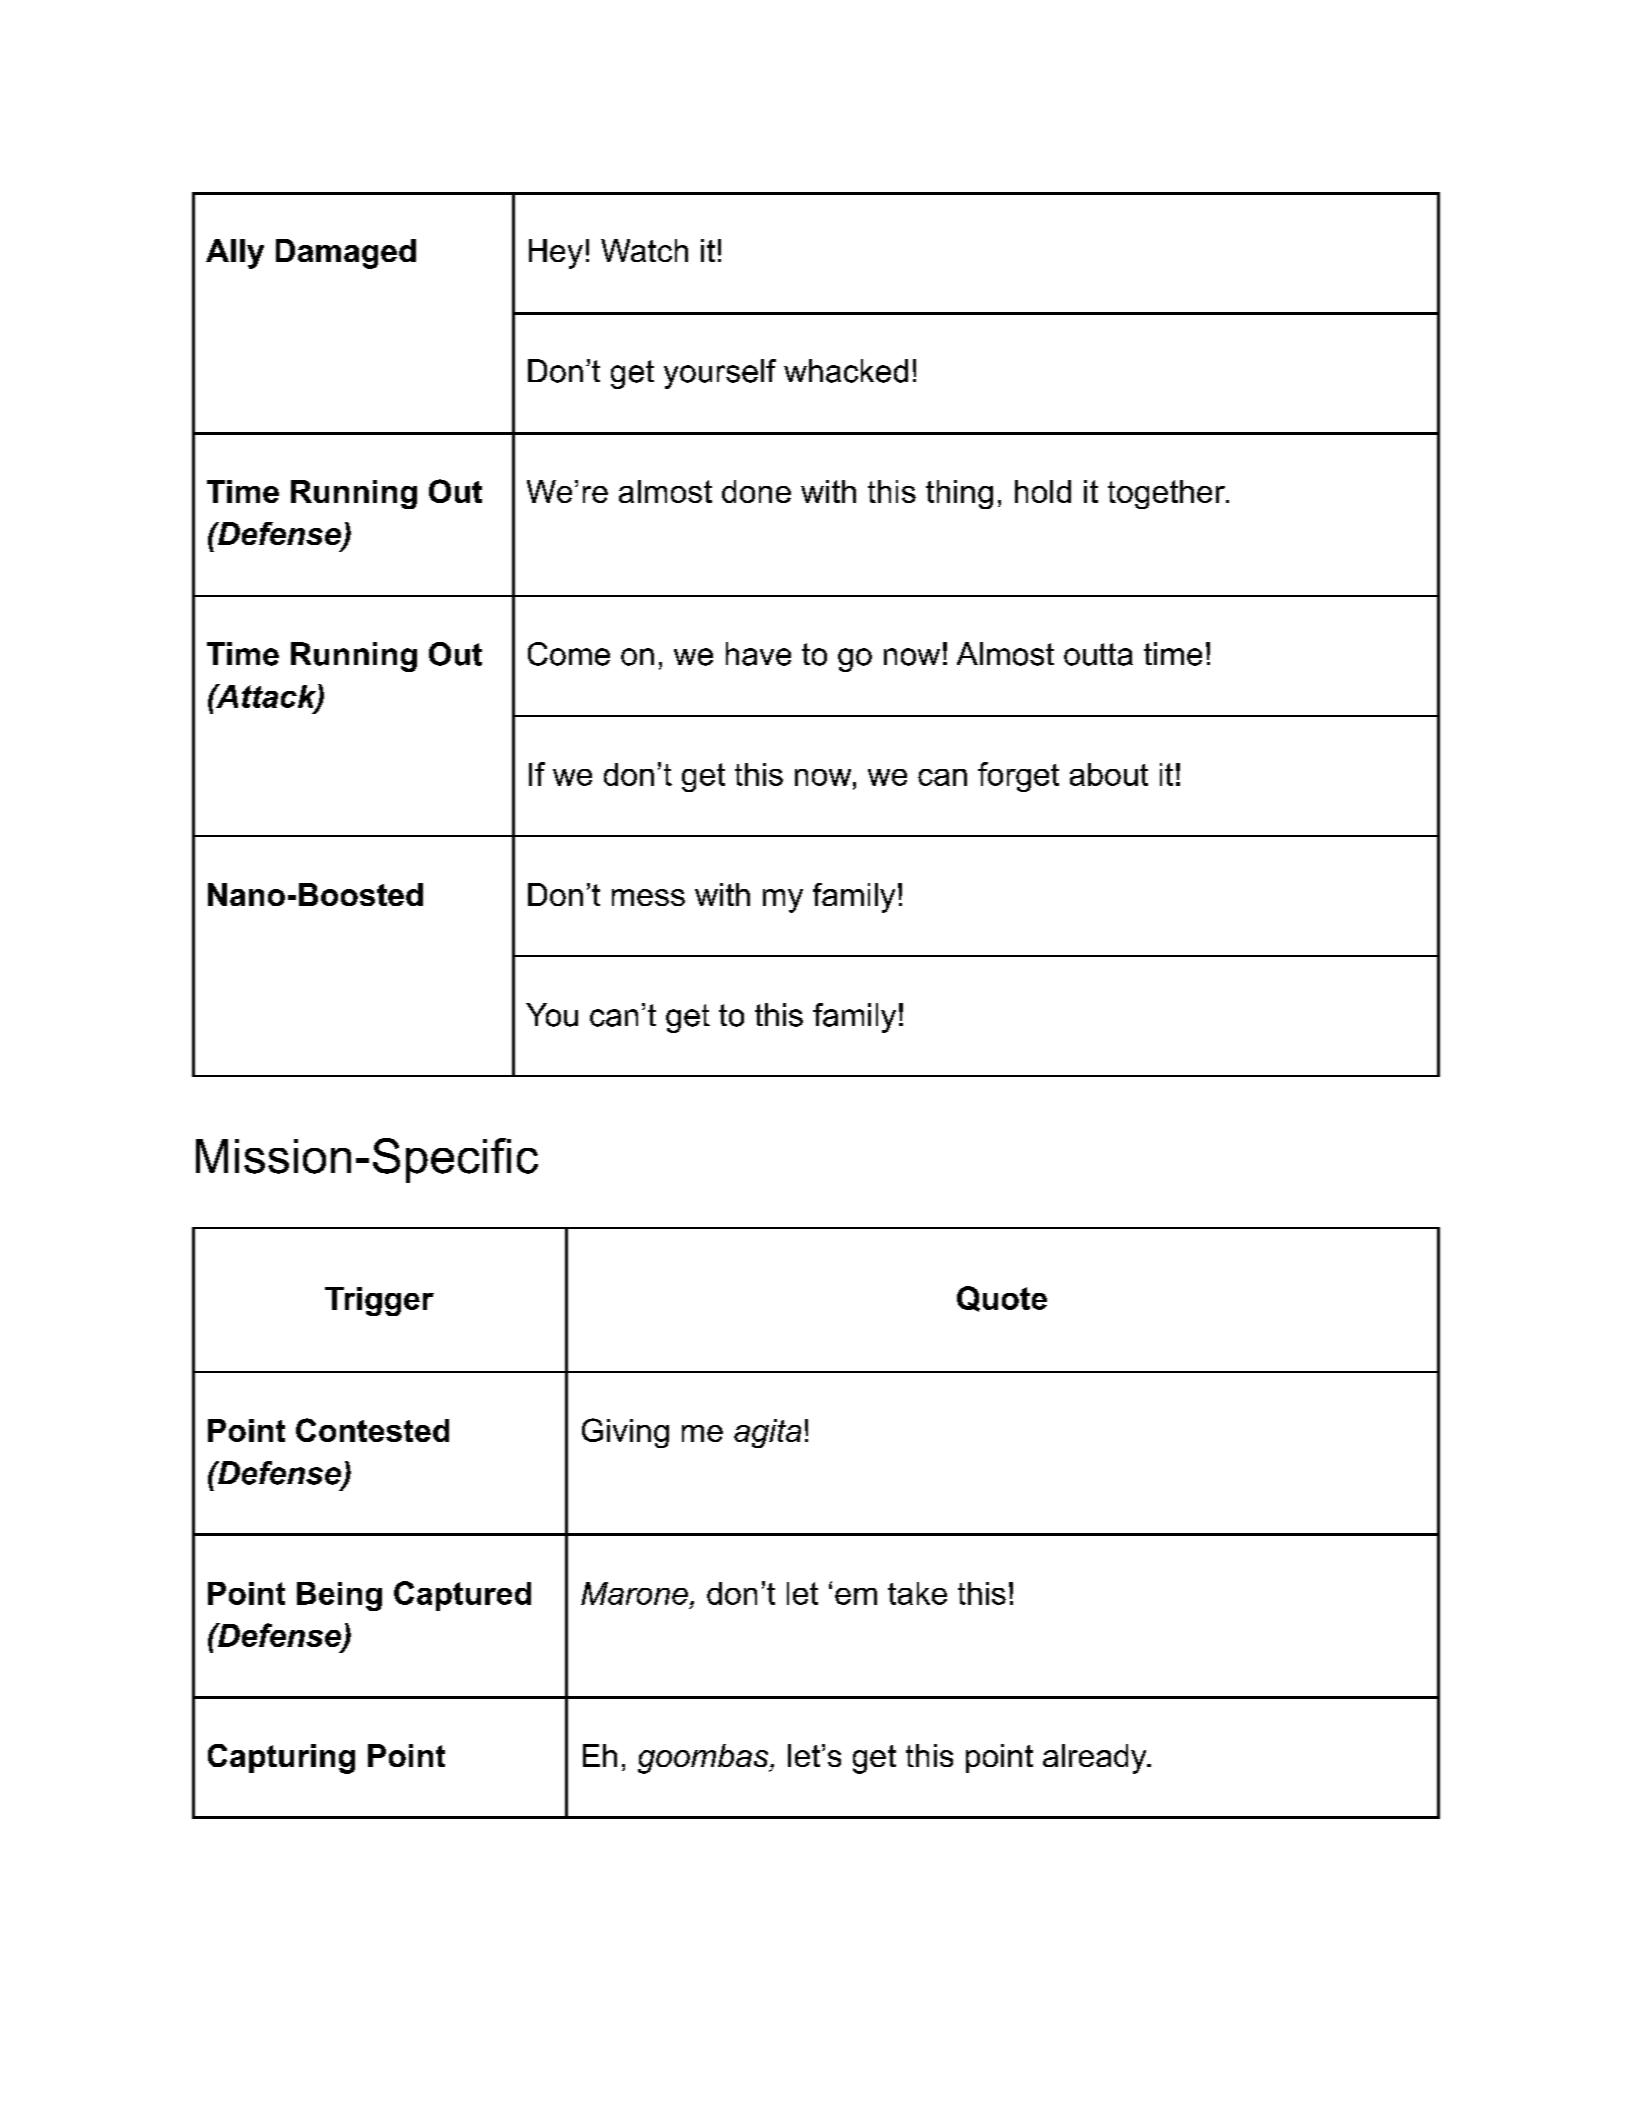  Describe the element at coordinates (1018, 777) in the page. I see `forget` at that location.
